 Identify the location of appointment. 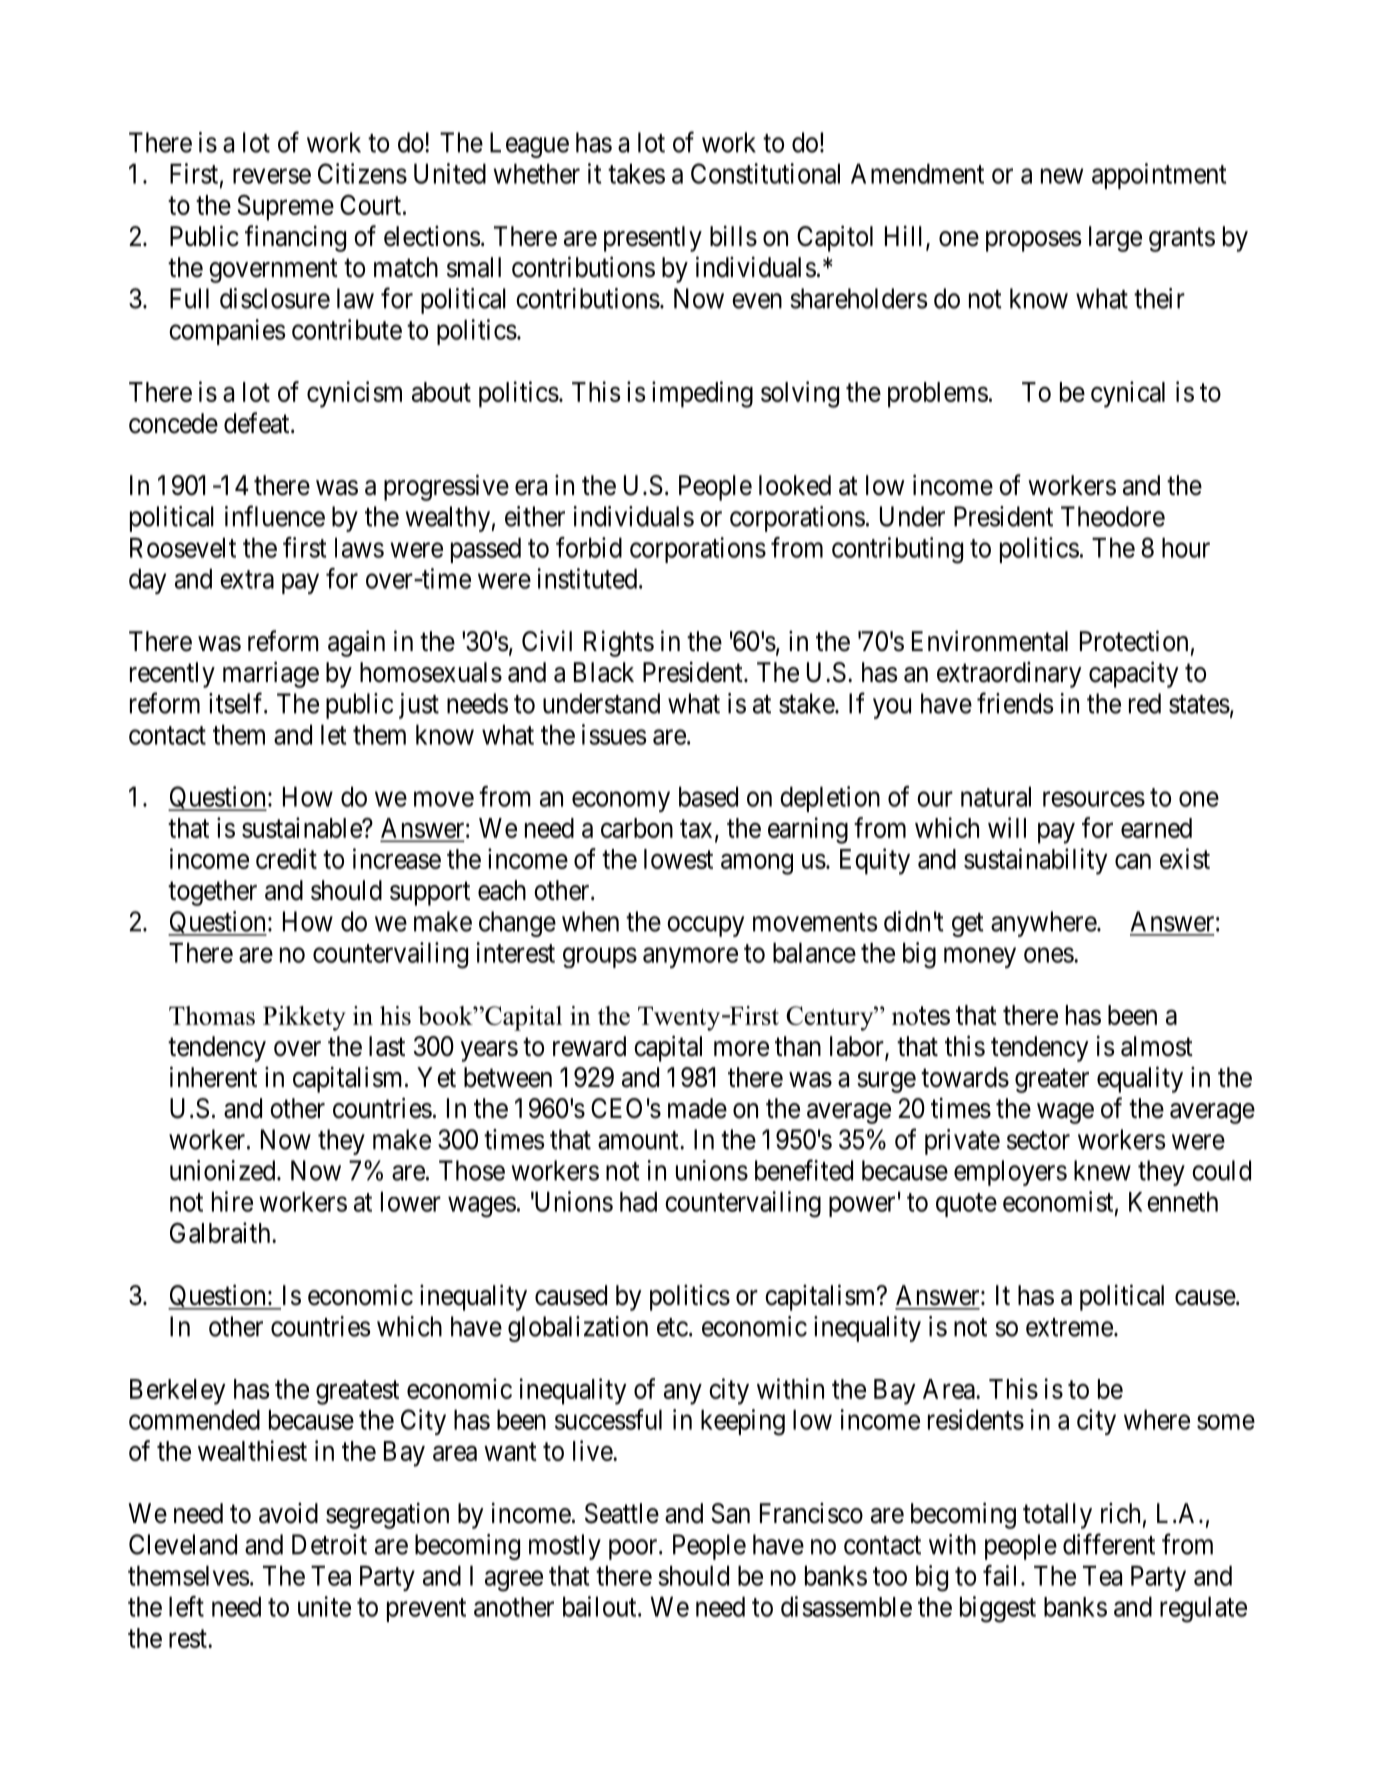
(1159, 176).
